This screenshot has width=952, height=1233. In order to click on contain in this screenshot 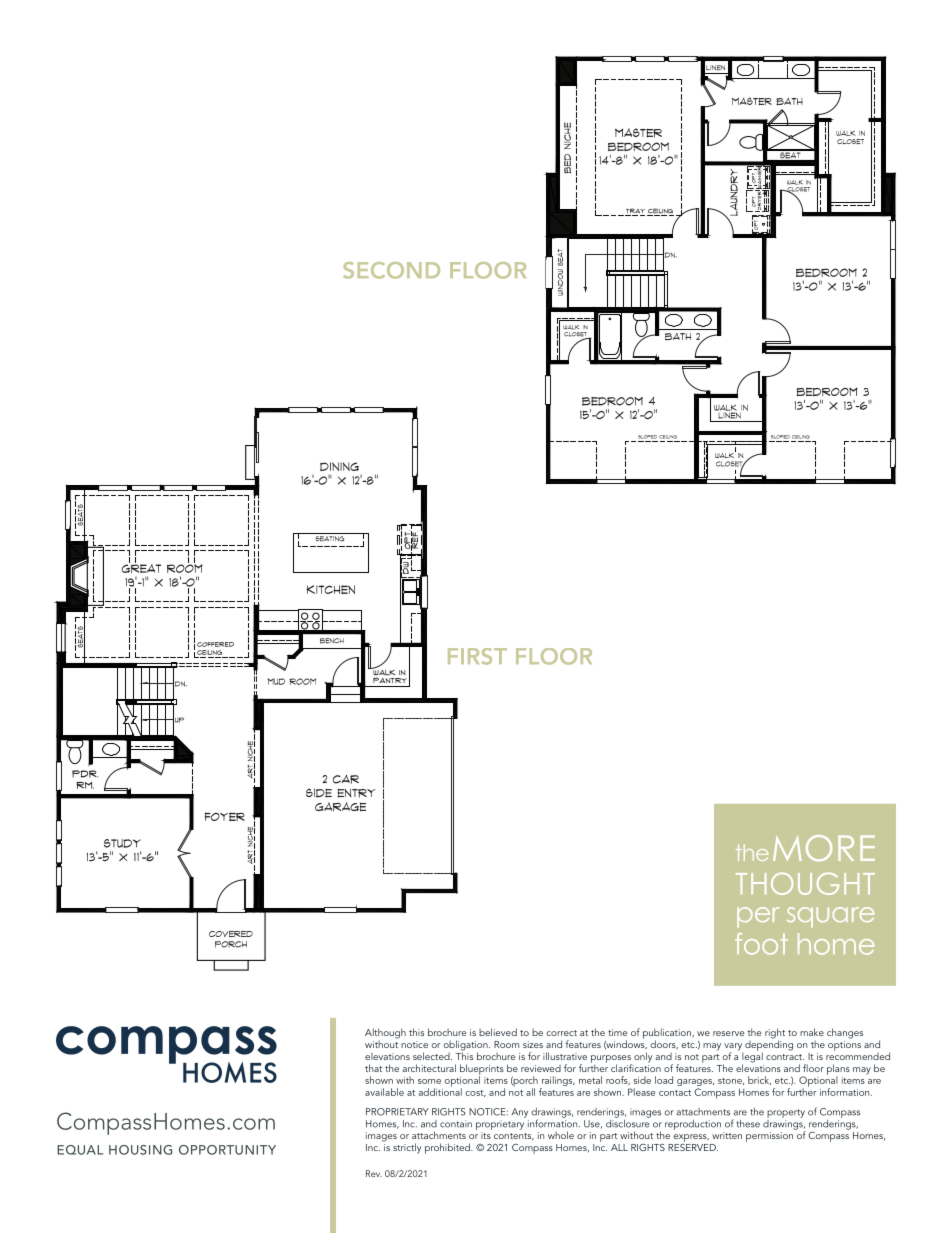, I will do `click(456, 1124)`.
